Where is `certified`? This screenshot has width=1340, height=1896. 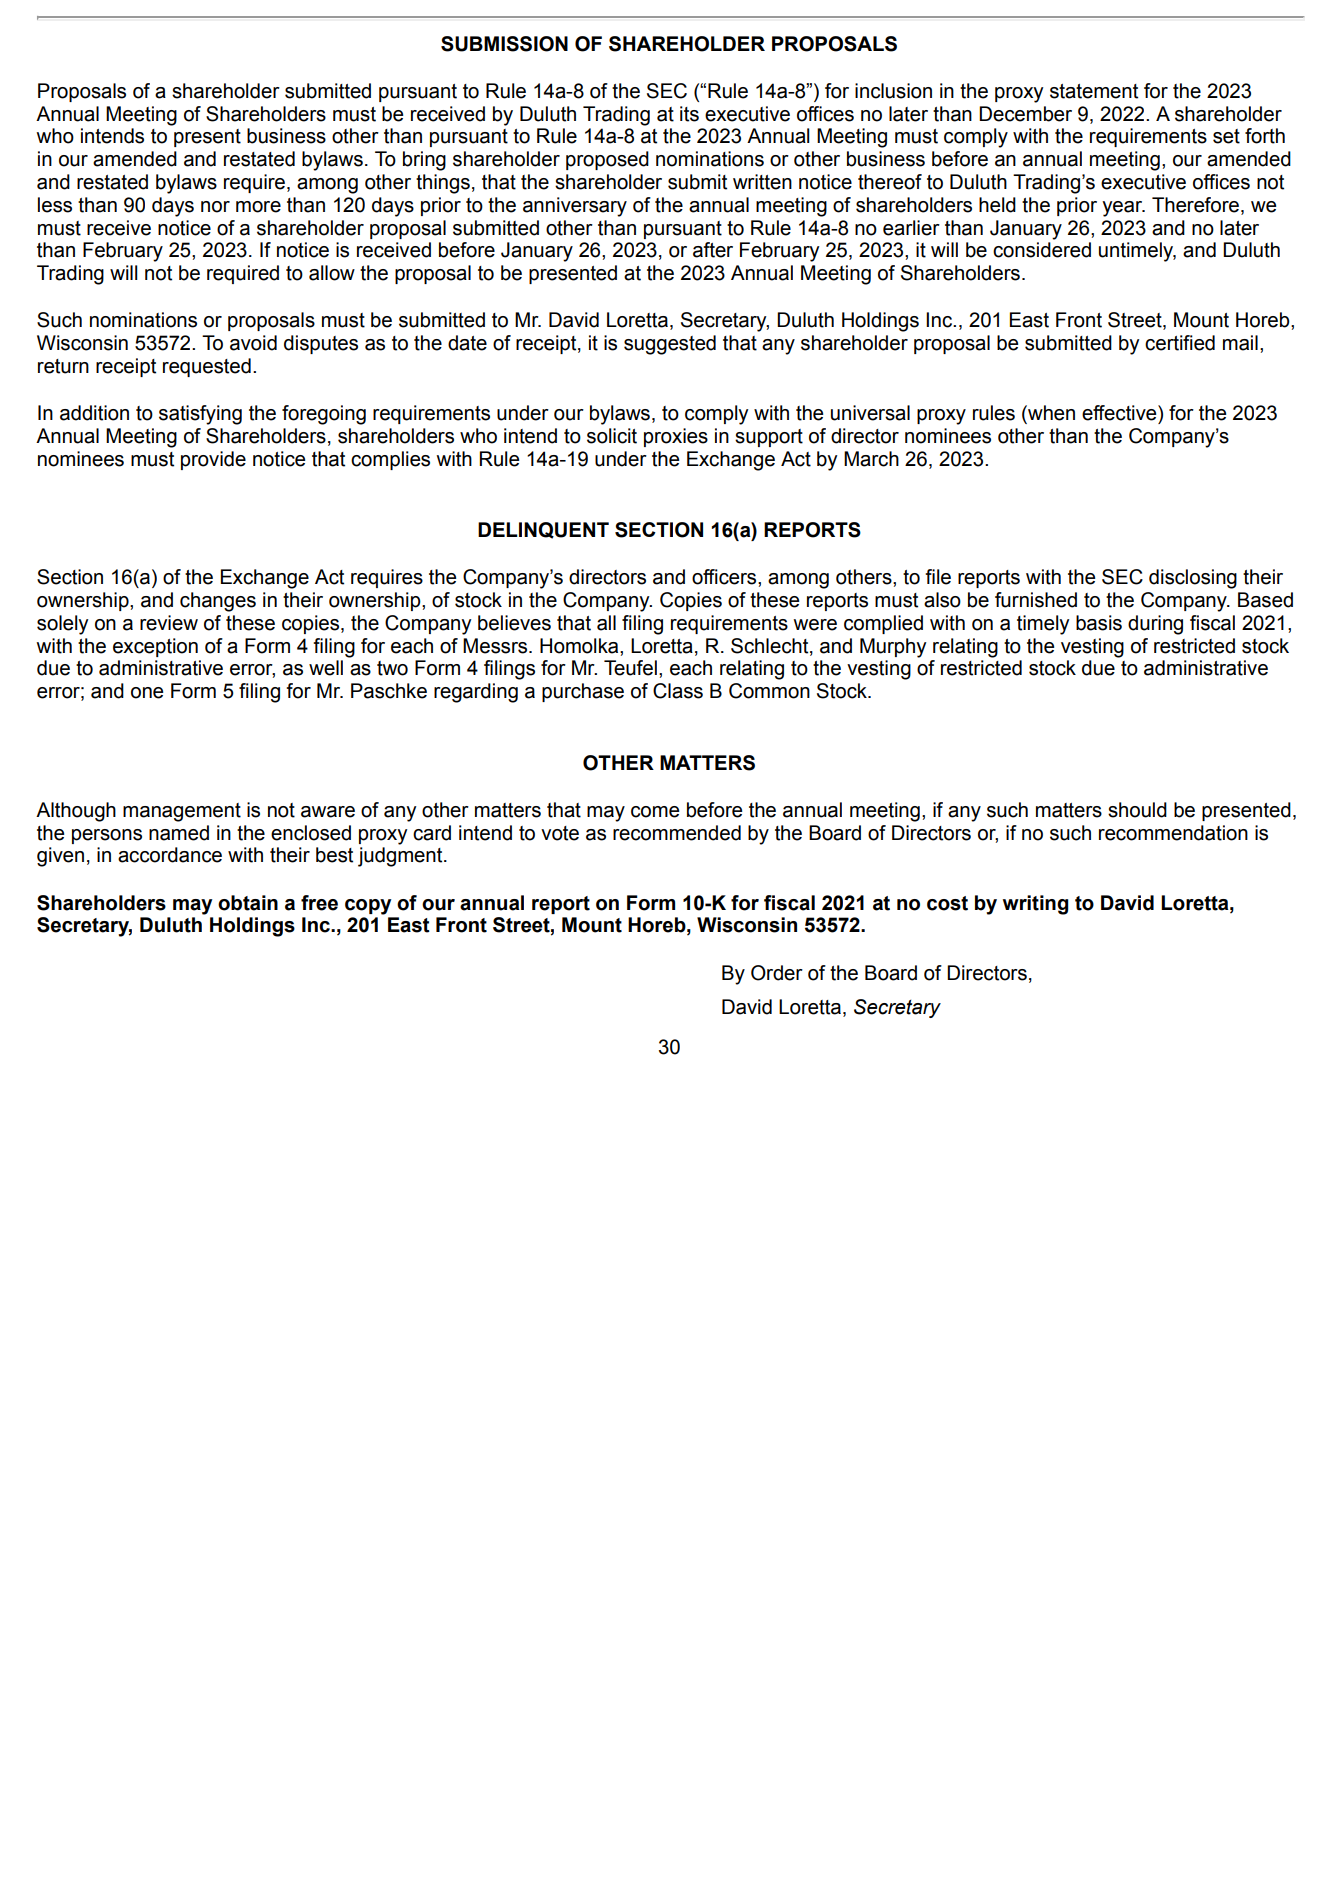
certified is located at coordinates (1180, 343).
